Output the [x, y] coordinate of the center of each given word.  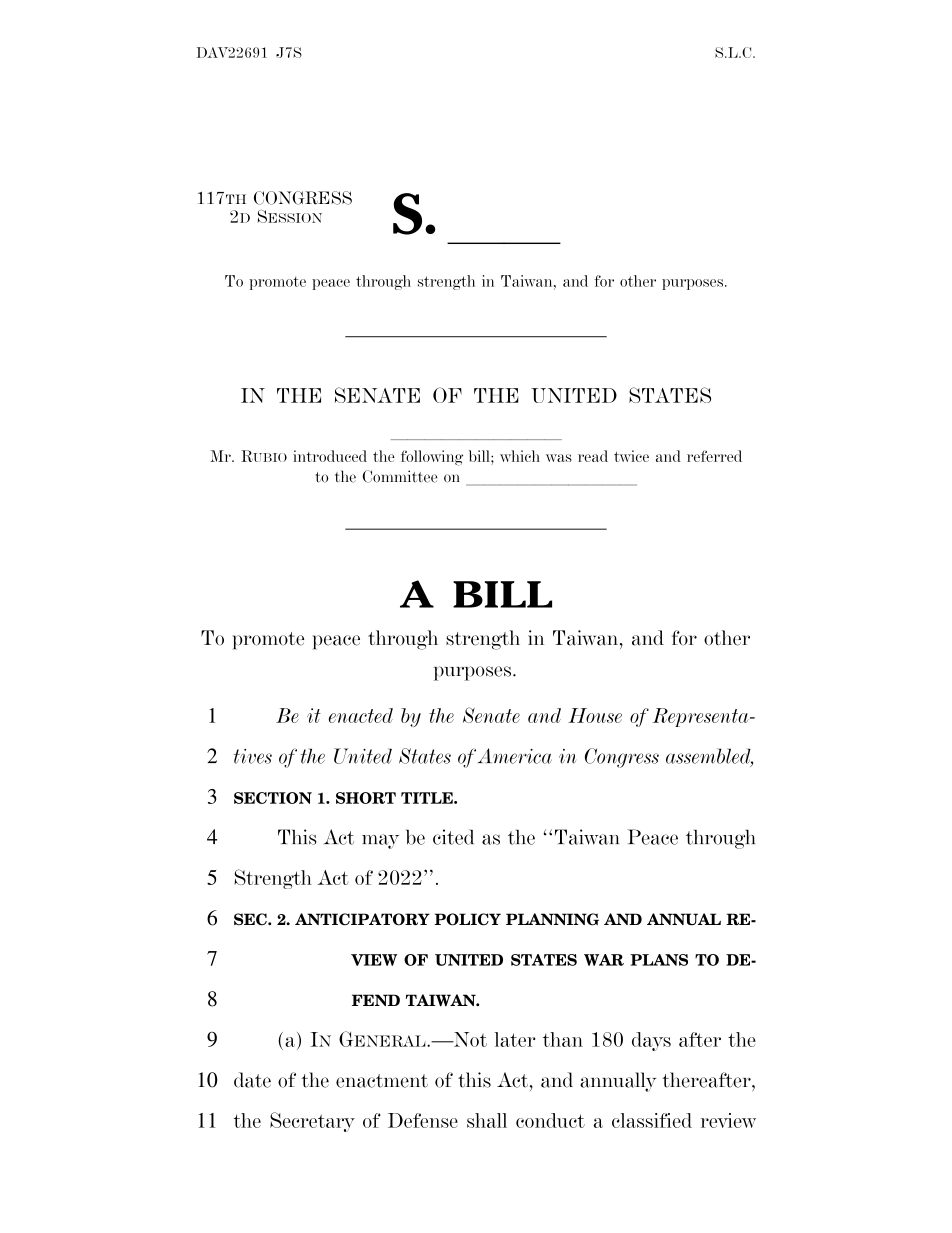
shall [487, 1120]
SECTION [273, 798]
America [515, 756]
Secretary [312, 1122]
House [595, 715]
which [520, 456]
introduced [330, 456]
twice [631, 456]
